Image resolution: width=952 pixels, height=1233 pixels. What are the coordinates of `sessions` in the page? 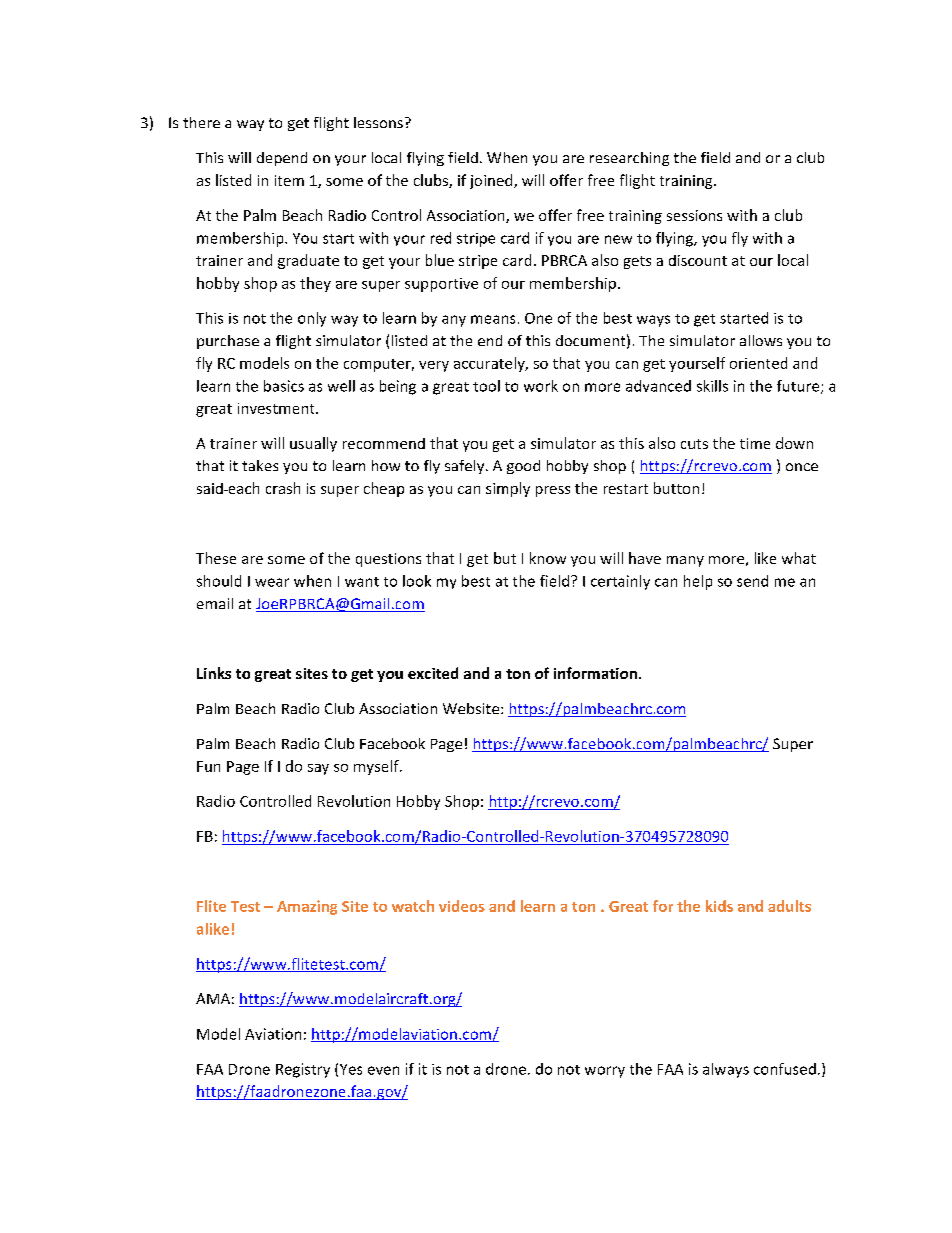 It's located at (694, 215).
